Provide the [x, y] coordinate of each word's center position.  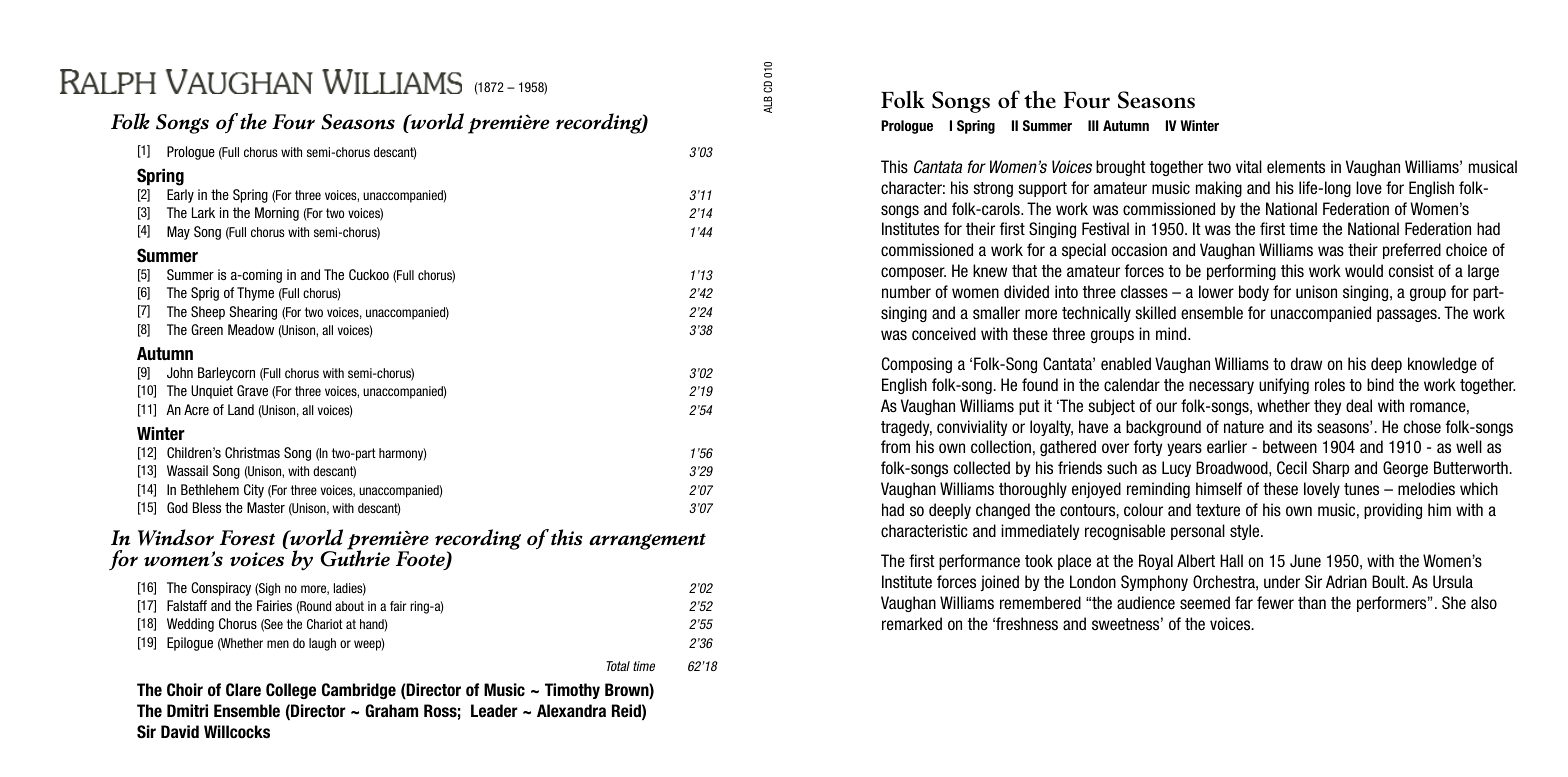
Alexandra [571, 711]
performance [979, 562]
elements [1296, 166]
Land [241, 409]
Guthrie [355, 557]
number [906, 291]
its [1305, 427]
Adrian [1346, 581]
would [1364, 270]
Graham [391, 710]
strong [993, 189]
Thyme [255, 294]
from [895, 446]
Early [180, 196]
